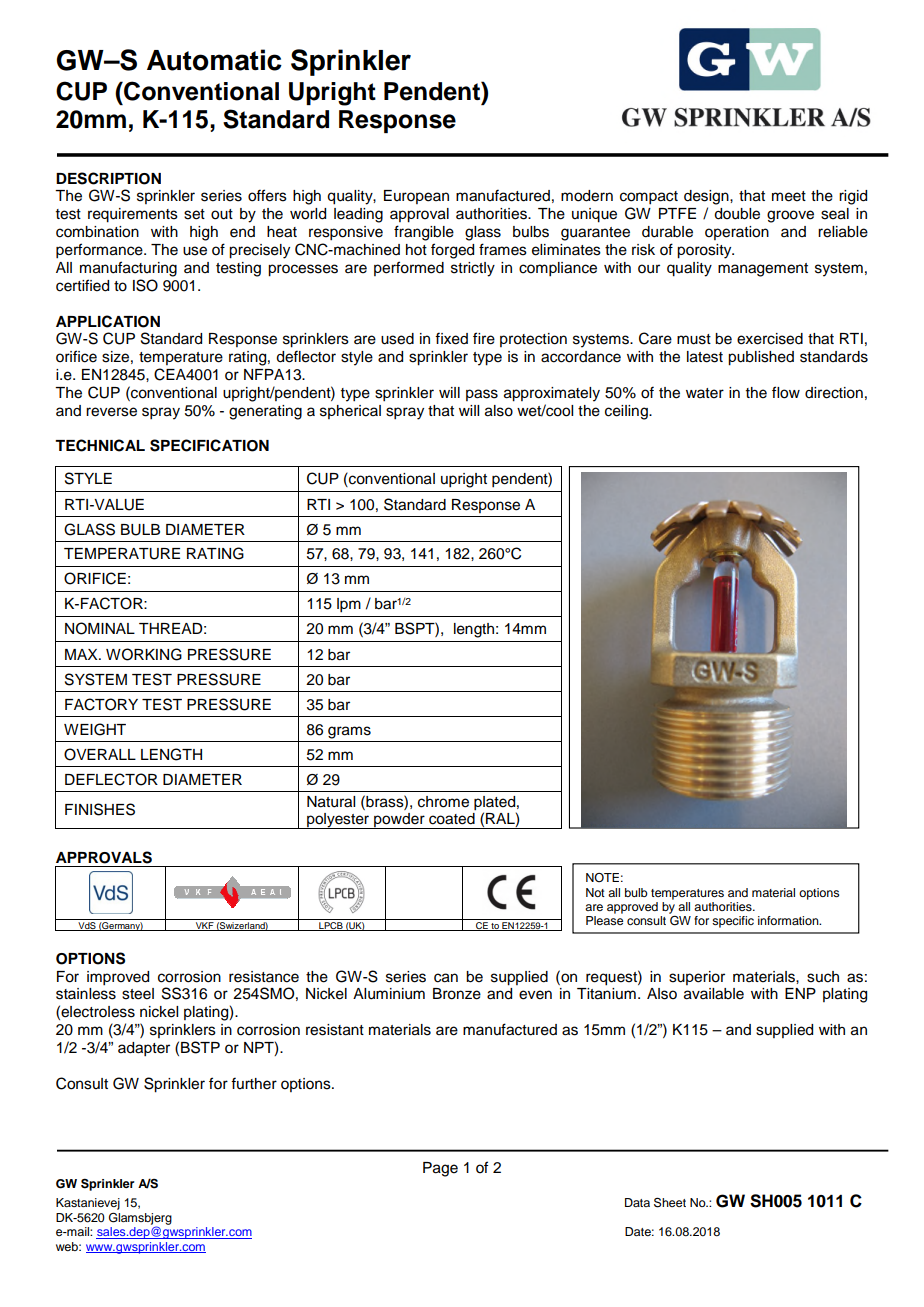  What do you see at coordinates (440, 1169) in the document?
I see `Page` at bounding box center [440, 1169].
